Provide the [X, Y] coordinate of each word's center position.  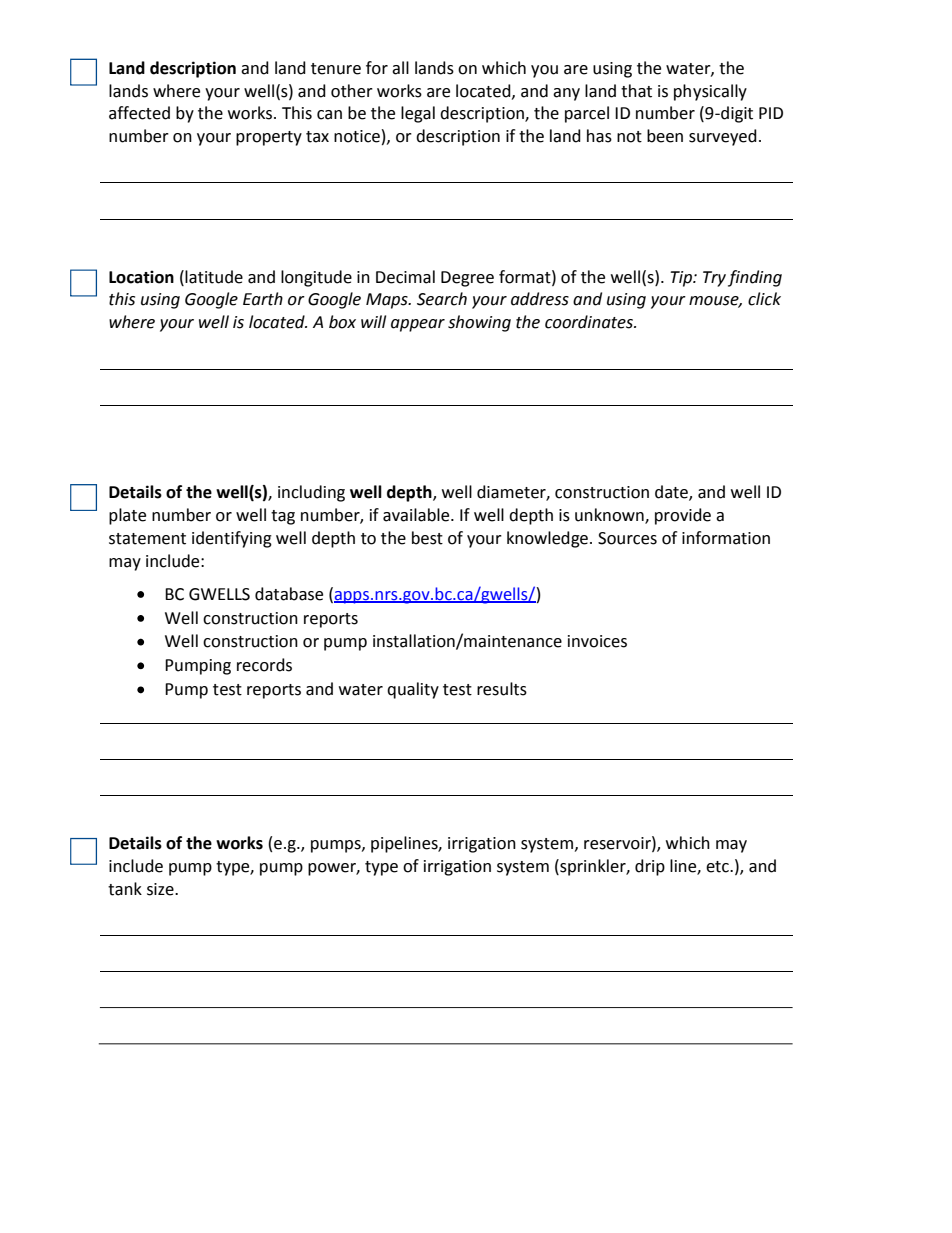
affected [139, 113]
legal [418, 114]
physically [710, 92]
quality [413, 690]
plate [127, 516]
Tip [682, 279]
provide [683, 516]
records [264, 665]
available [417, 515]
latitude [214, 277]
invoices [597, 641]
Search [442, 299]
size [161, 889]
